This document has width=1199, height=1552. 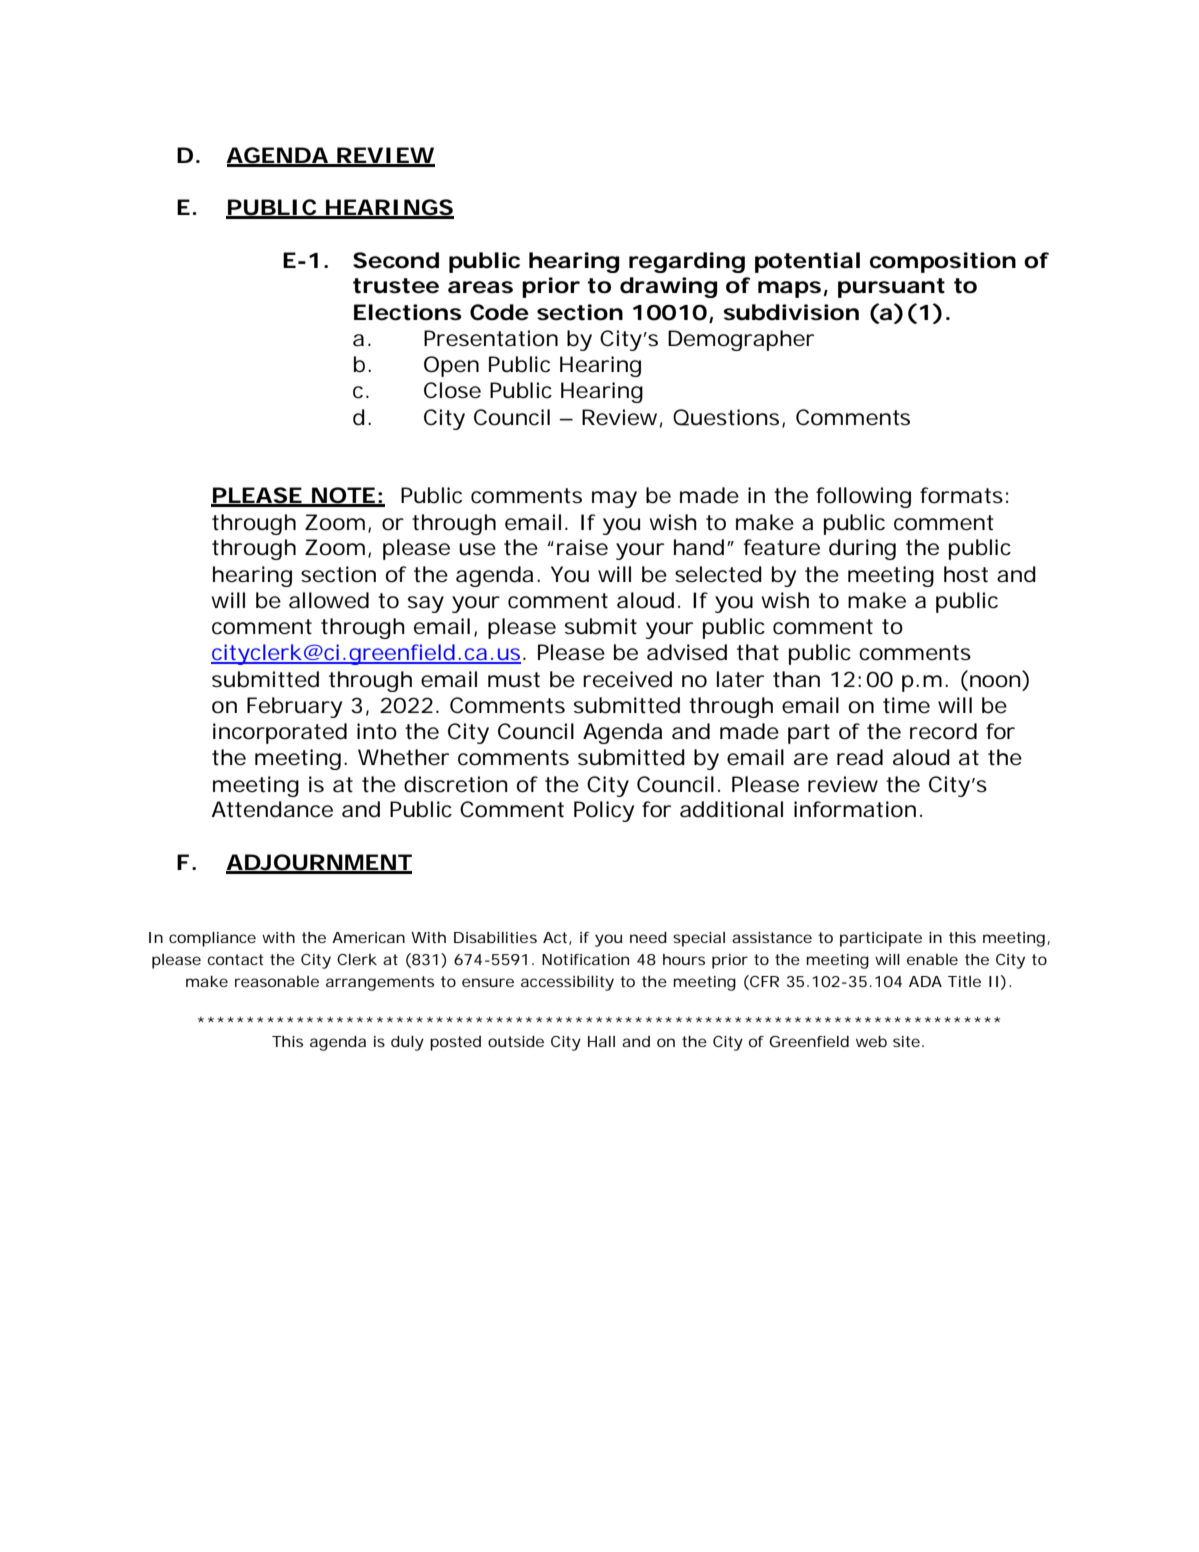 I want to click on information, so click(x=855, y=809).
